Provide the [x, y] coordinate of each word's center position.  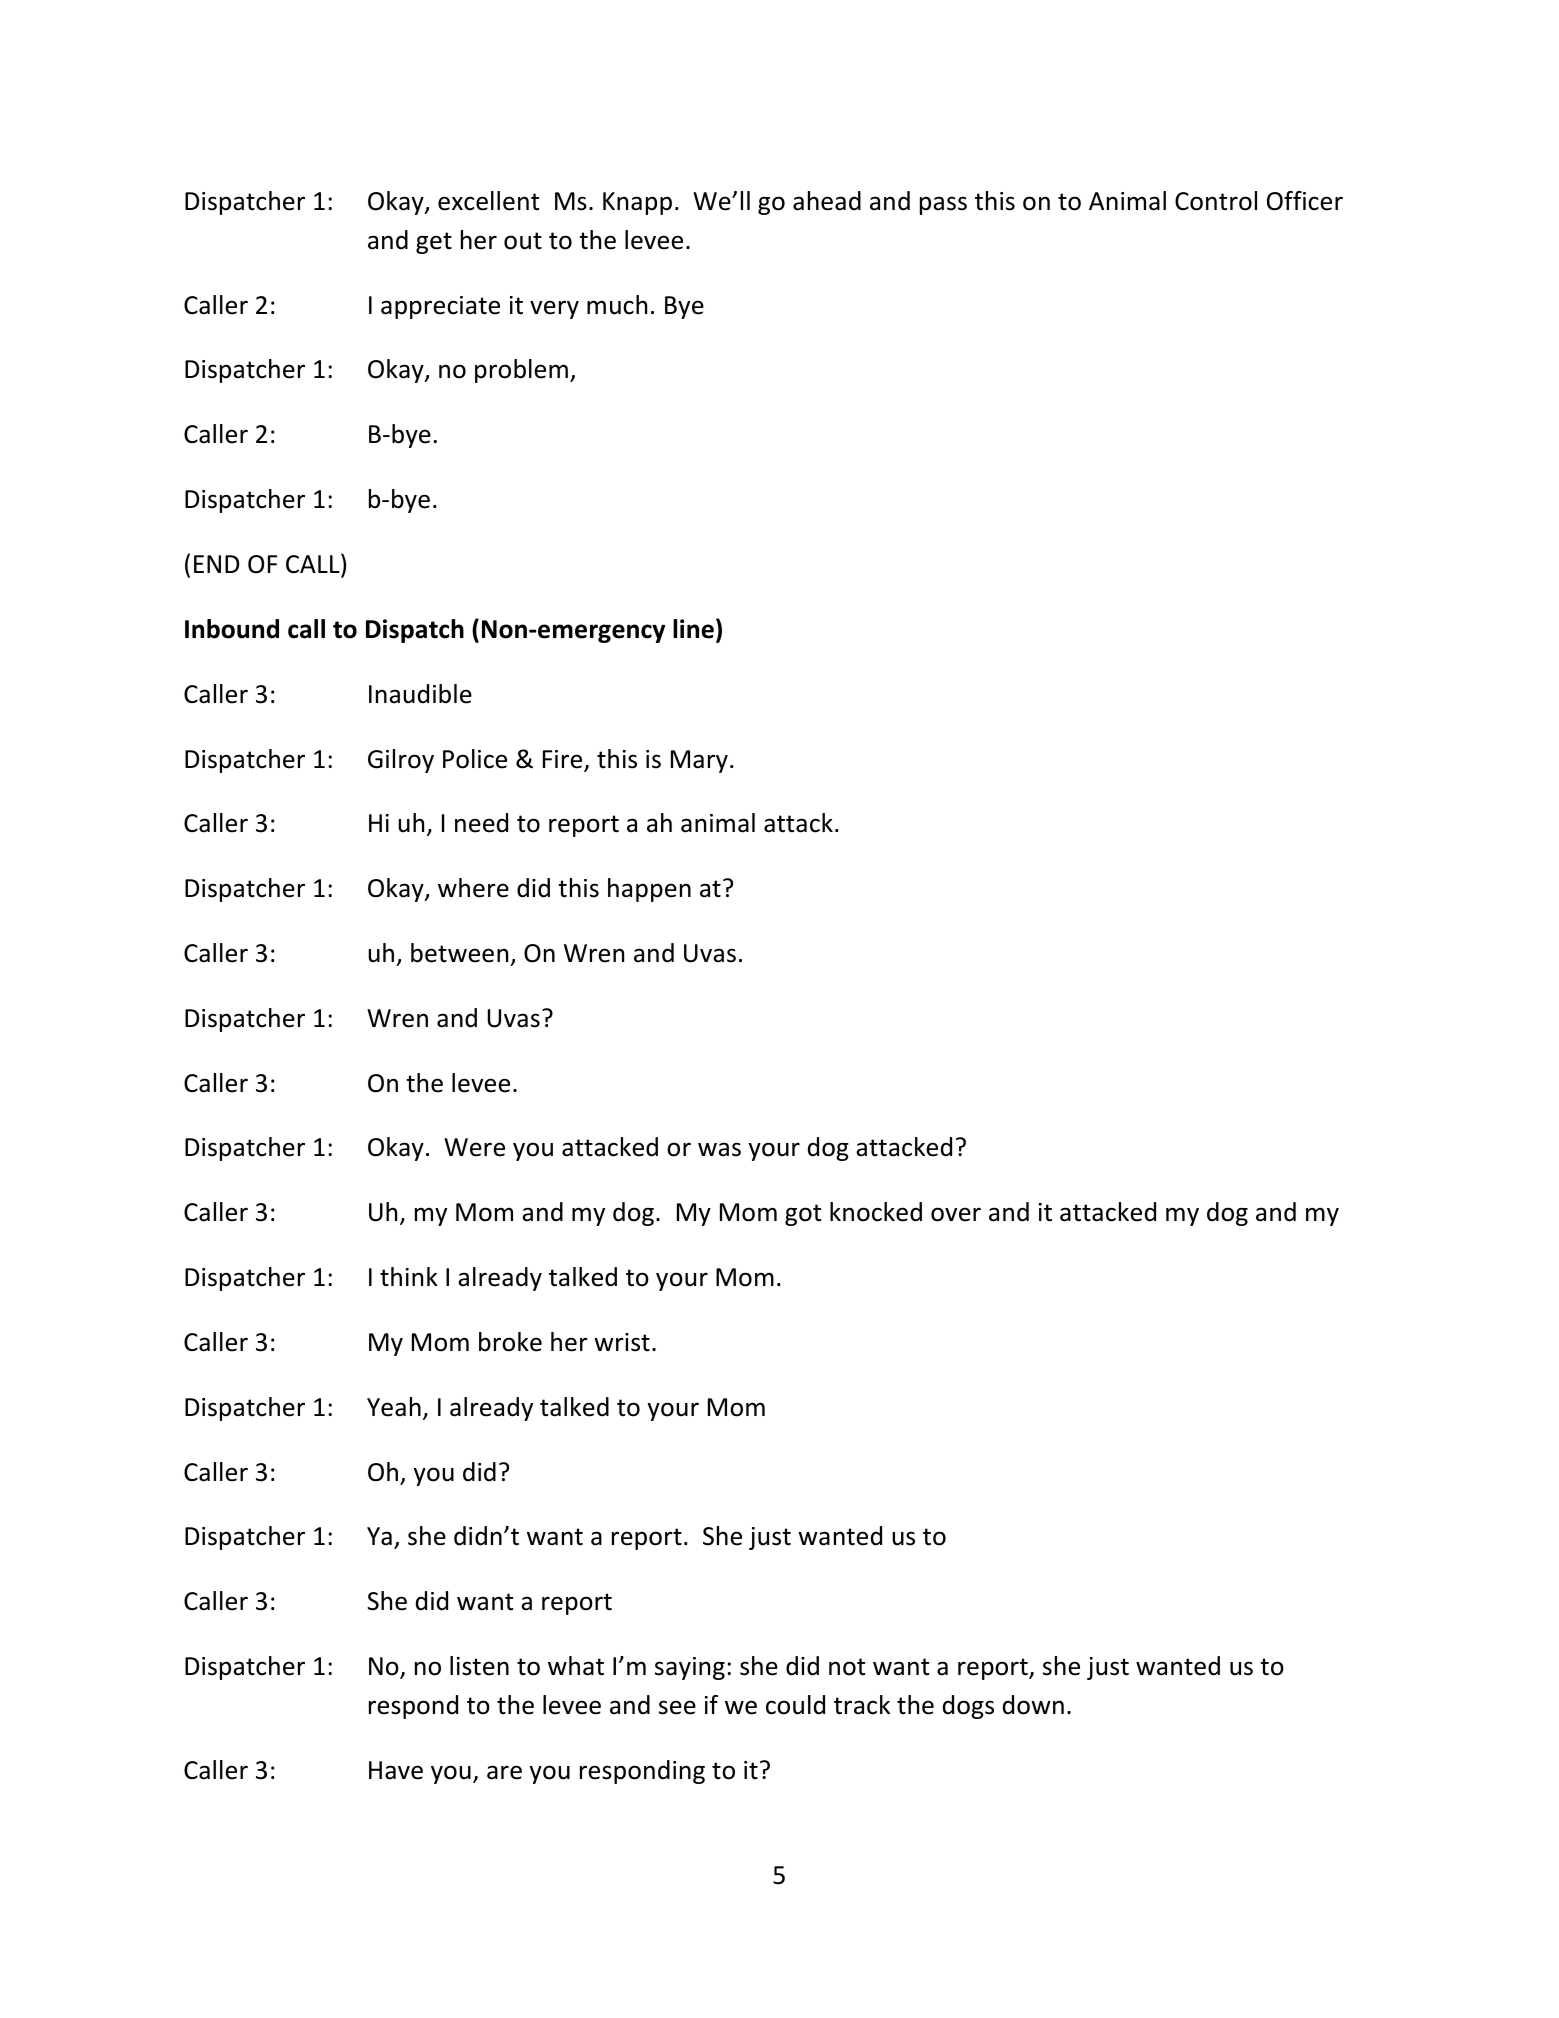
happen [649, 890]
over [956, 1214]
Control [1216, 201]
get [434, 243]
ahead [827, 201]
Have [396, 1770]
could [795, 1705]
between [459, 953]
